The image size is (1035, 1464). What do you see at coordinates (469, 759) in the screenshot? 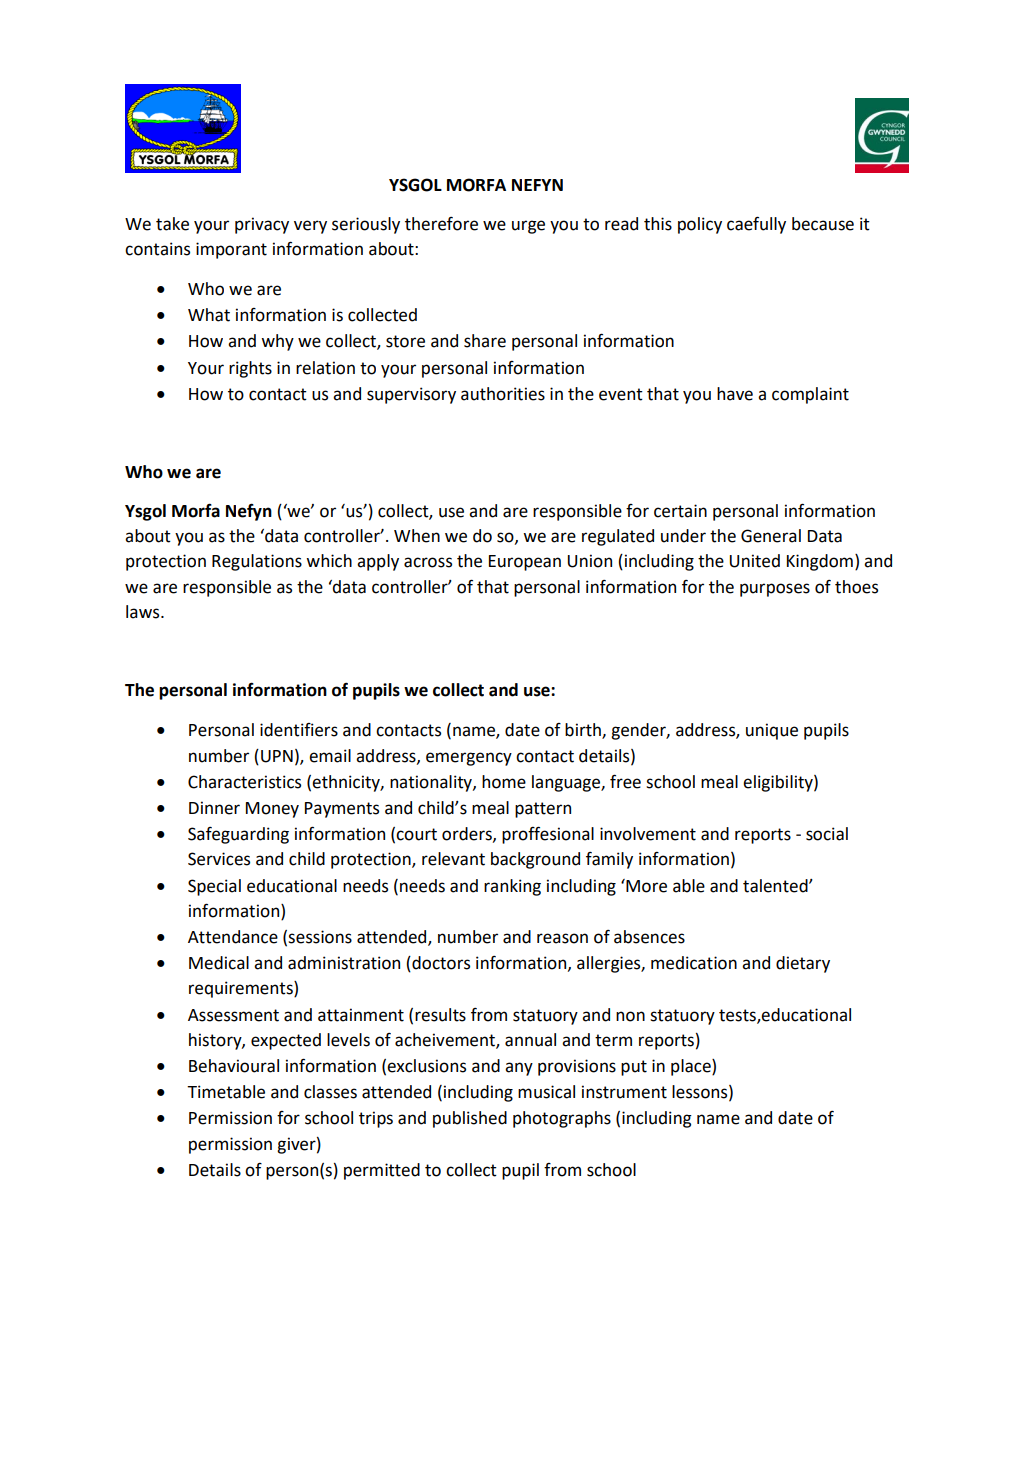
I see `emergency` at bounding box center [469, 759].
